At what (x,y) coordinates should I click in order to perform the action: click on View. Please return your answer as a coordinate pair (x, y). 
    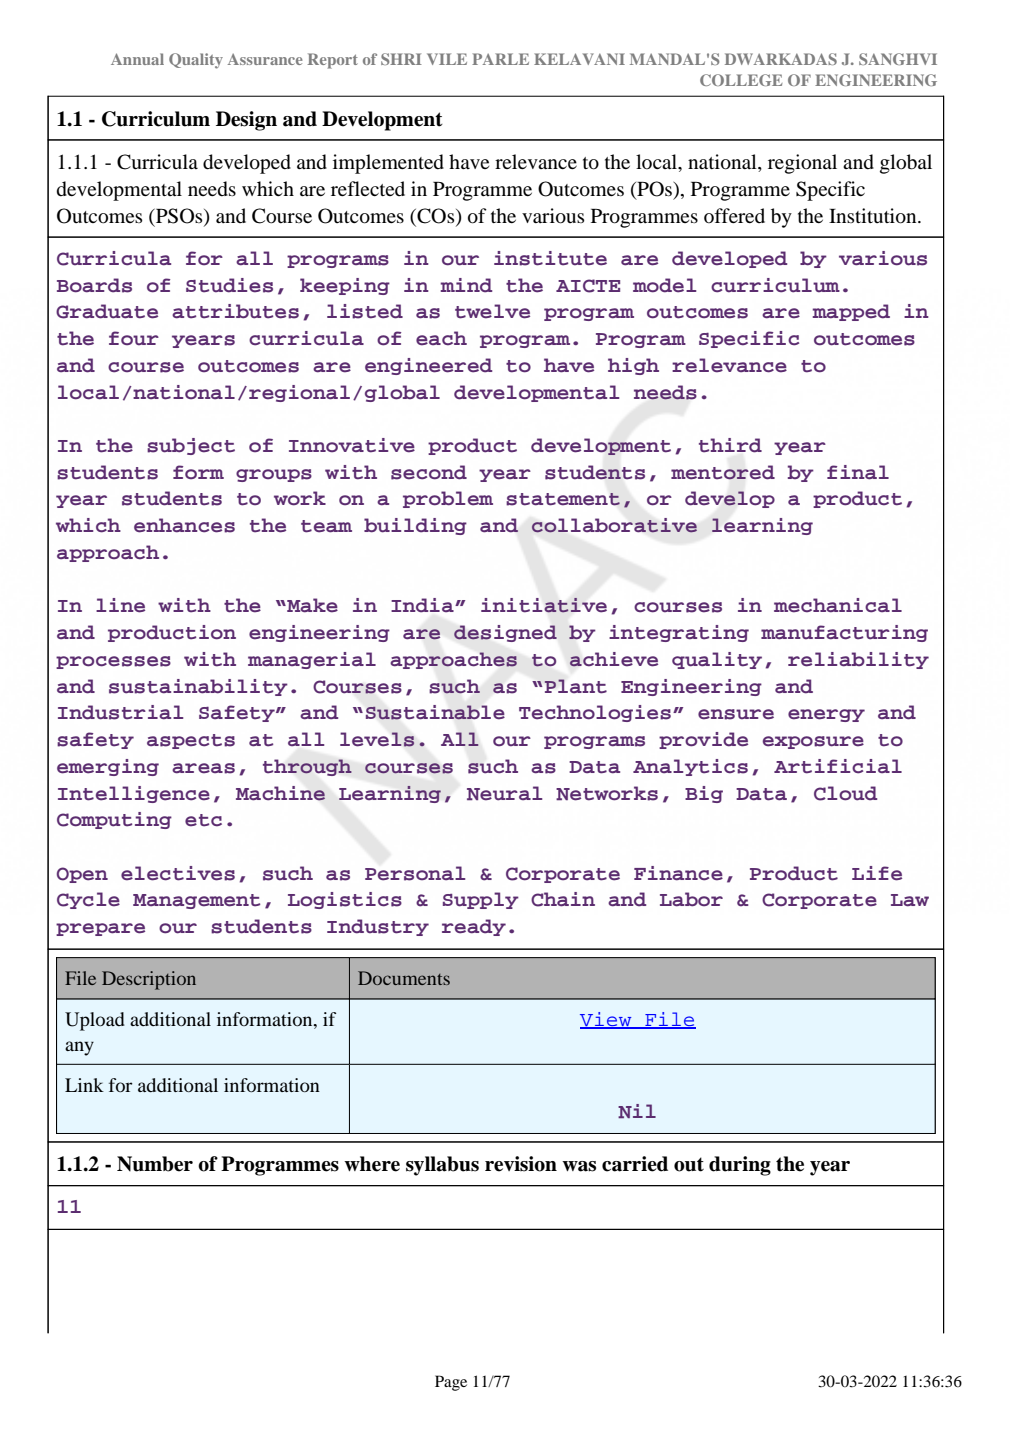
    Looking at the image, I should click on (607, 1020).
